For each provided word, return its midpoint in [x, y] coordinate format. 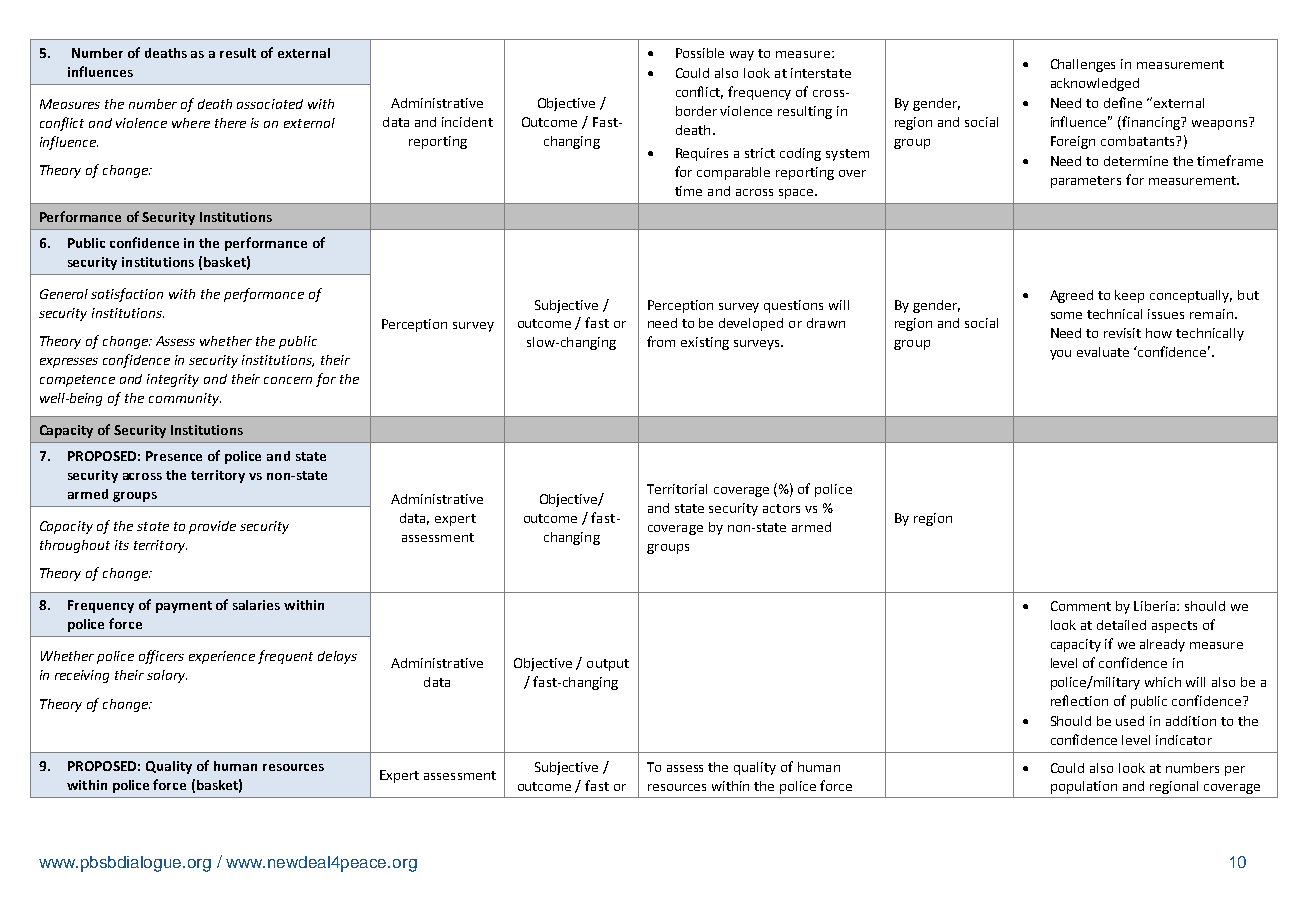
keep [1129, 296]
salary [167, 676]
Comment [1081, 606]
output [608, 665]
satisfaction [127, 295]
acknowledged [1095, 84]
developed [751, 324]
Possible [700, 53]
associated [270, 104]
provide [212, 527]
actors [781, 508]
